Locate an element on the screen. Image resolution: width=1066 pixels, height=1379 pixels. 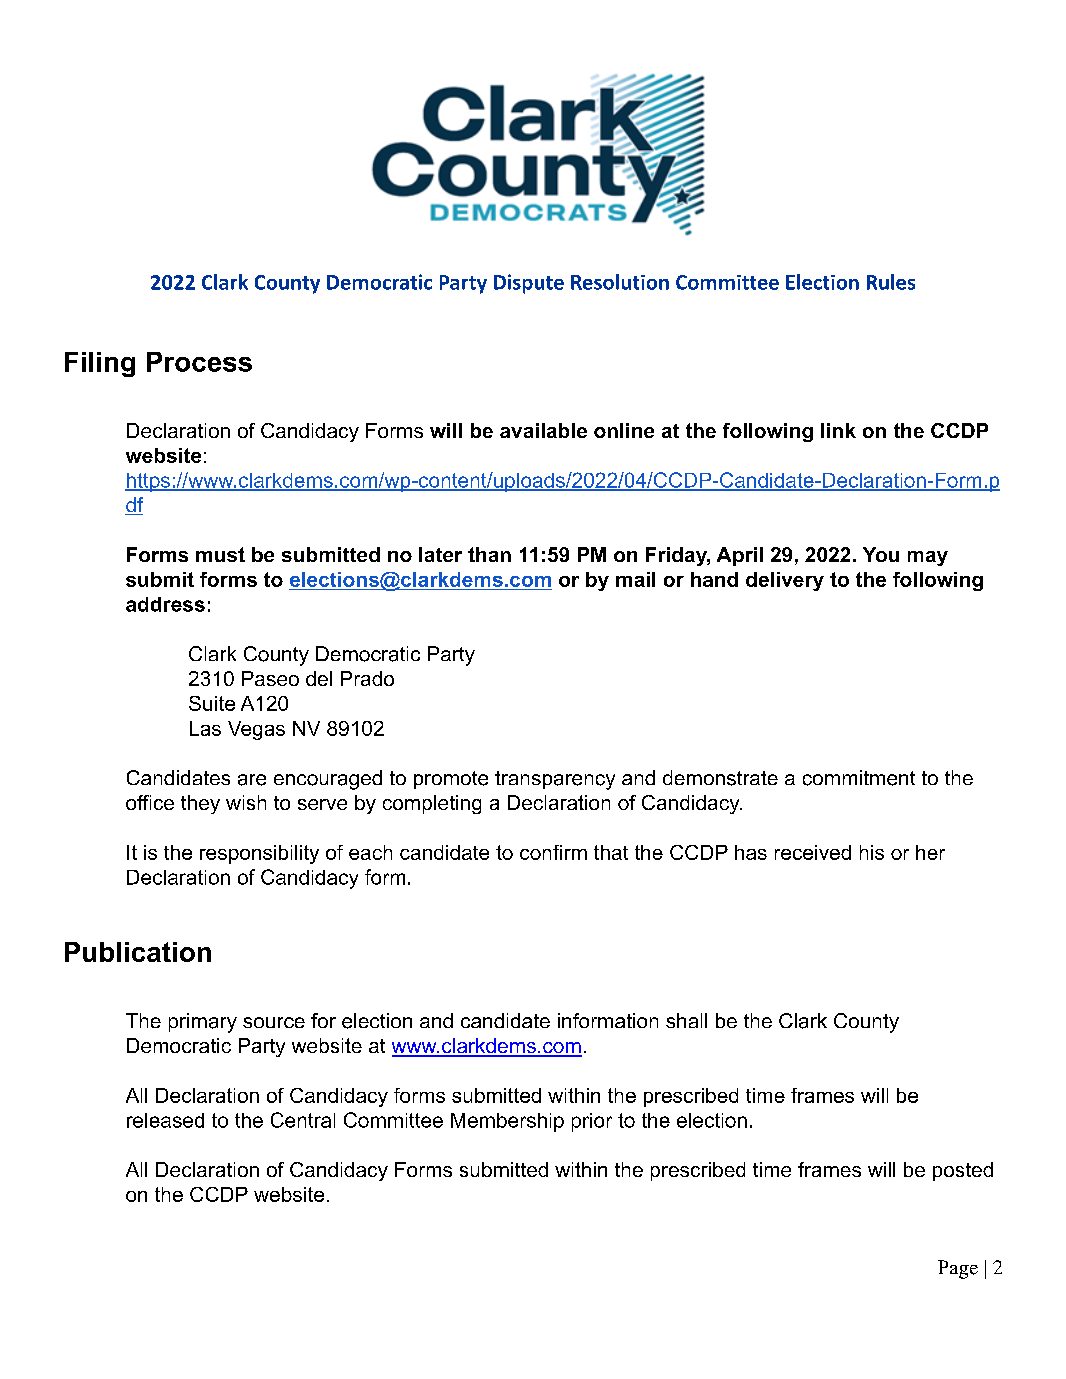
Process is located at coordinates (199, 362).
